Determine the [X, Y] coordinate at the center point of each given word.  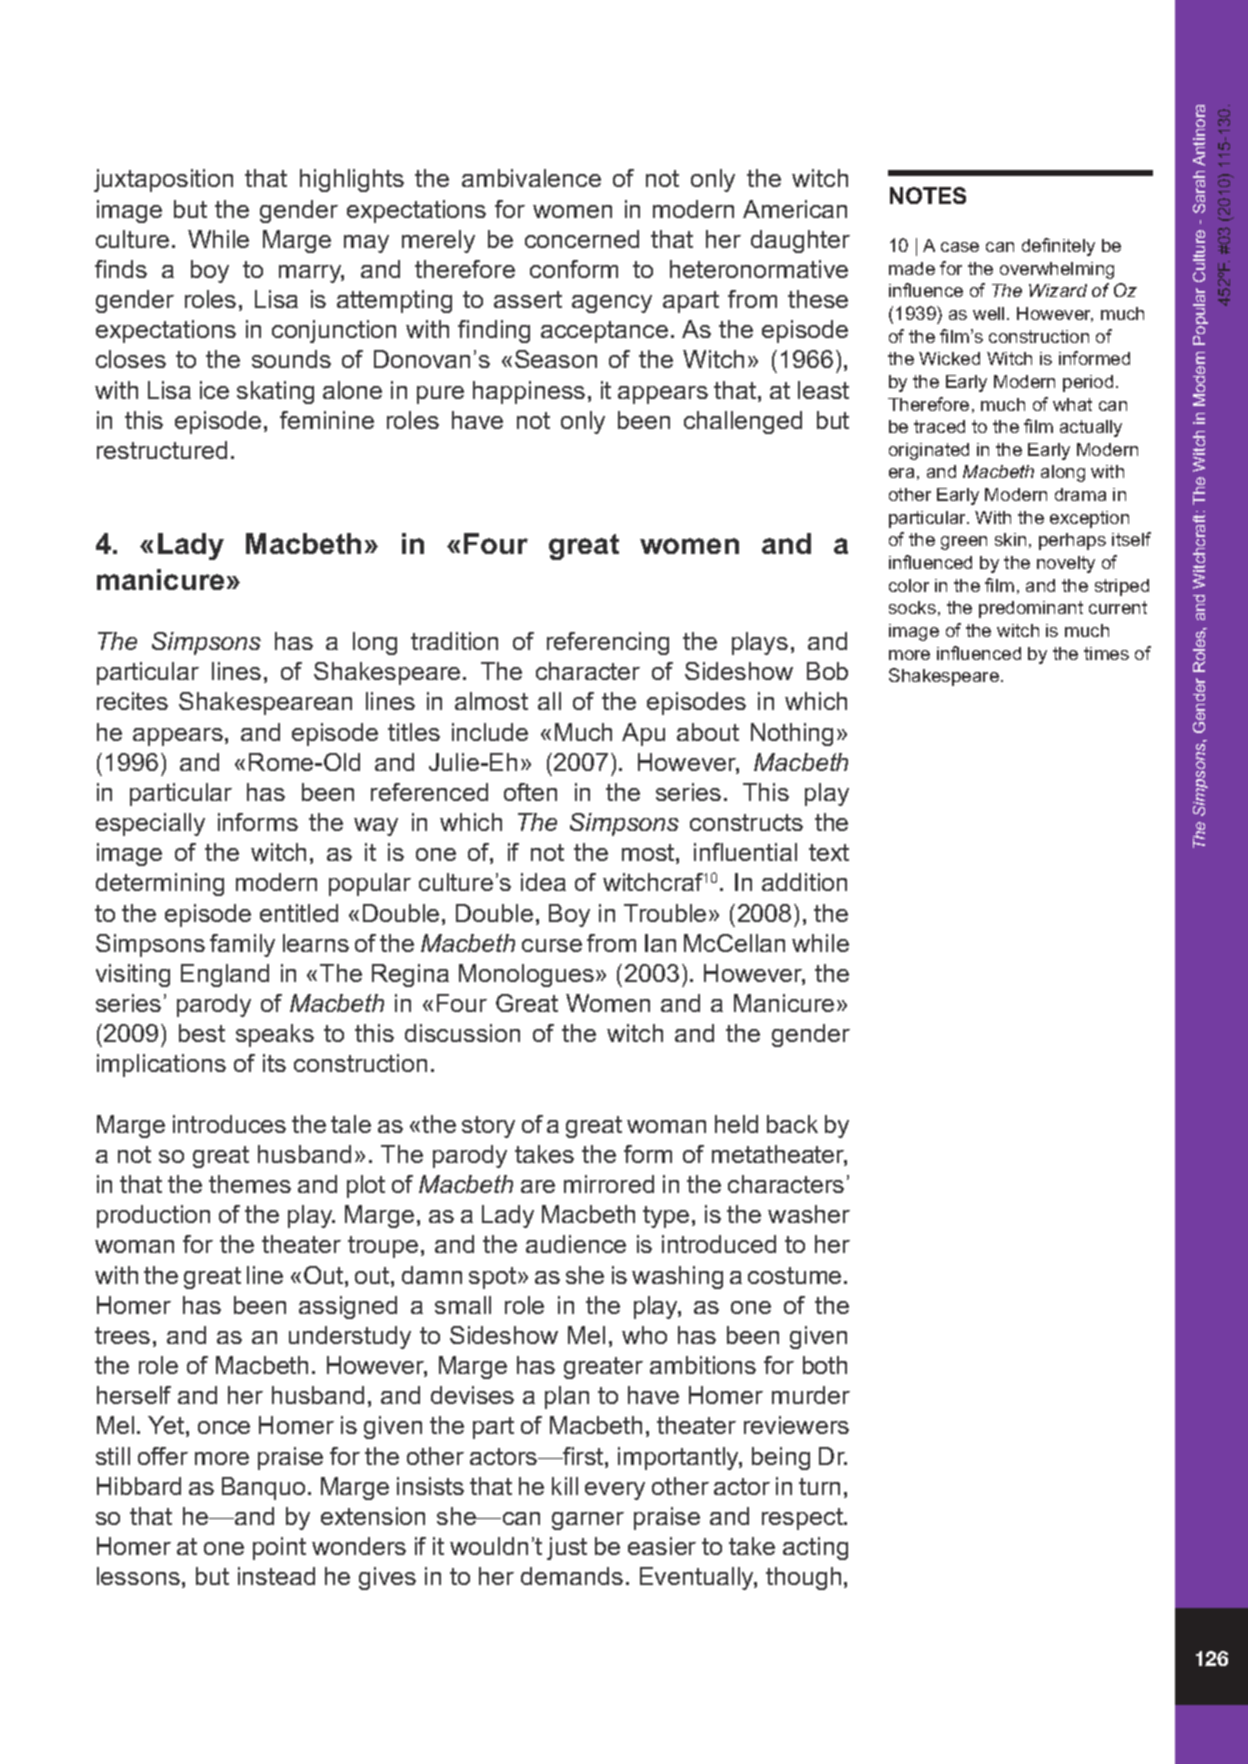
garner [588, 1521]
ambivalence [531, 178]
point [279, 1548]
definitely [1058, 247]
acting [815, 1548]
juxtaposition [163, 180]
